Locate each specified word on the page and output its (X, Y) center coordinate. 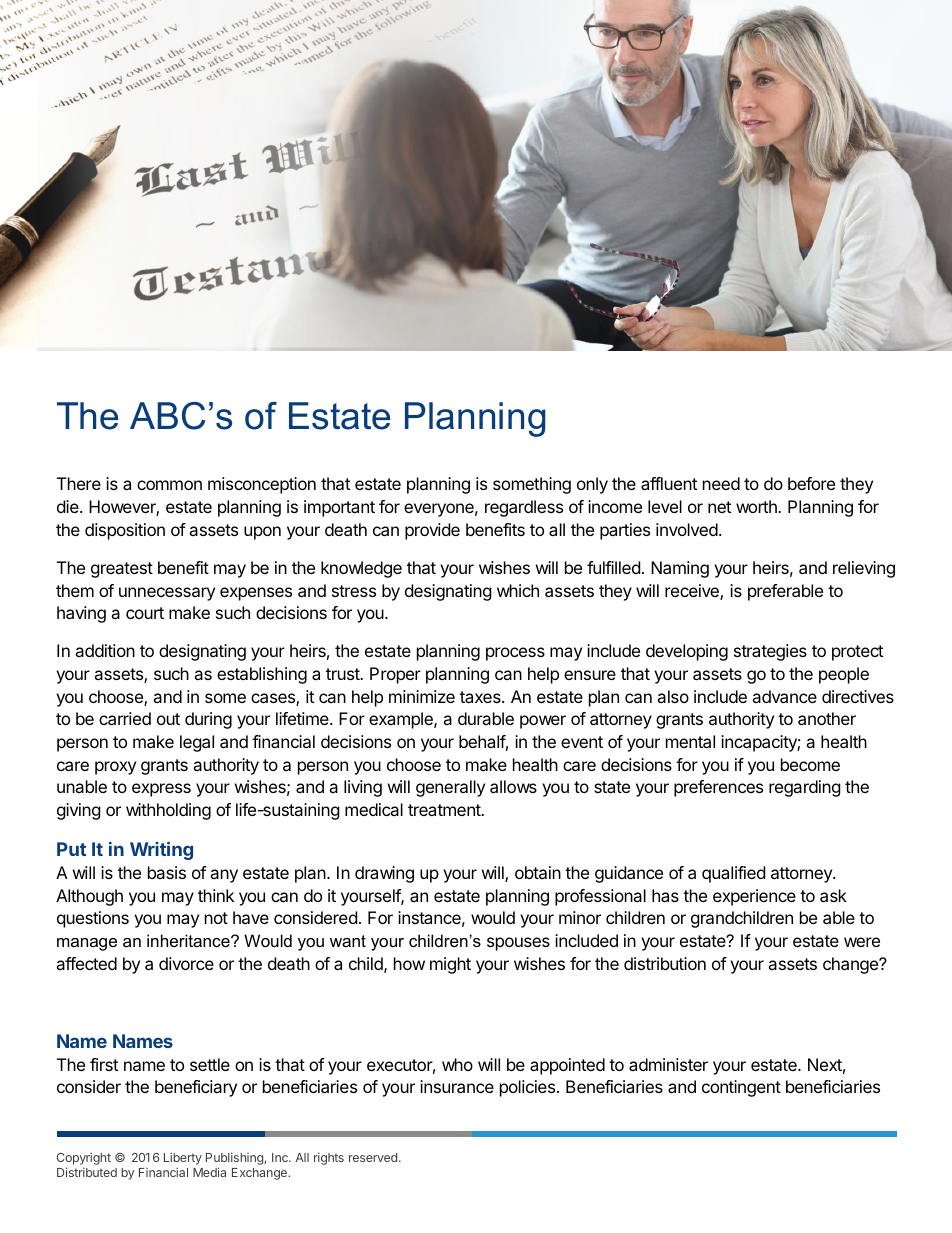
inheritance (189, 940)
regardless (524, 508)
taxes (481, 697)
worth (757, 506)
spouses (518, 944)
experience (754, 897)
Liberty (183, 1160)
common (169, 485)
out (168, 719)
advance (784, 696)
